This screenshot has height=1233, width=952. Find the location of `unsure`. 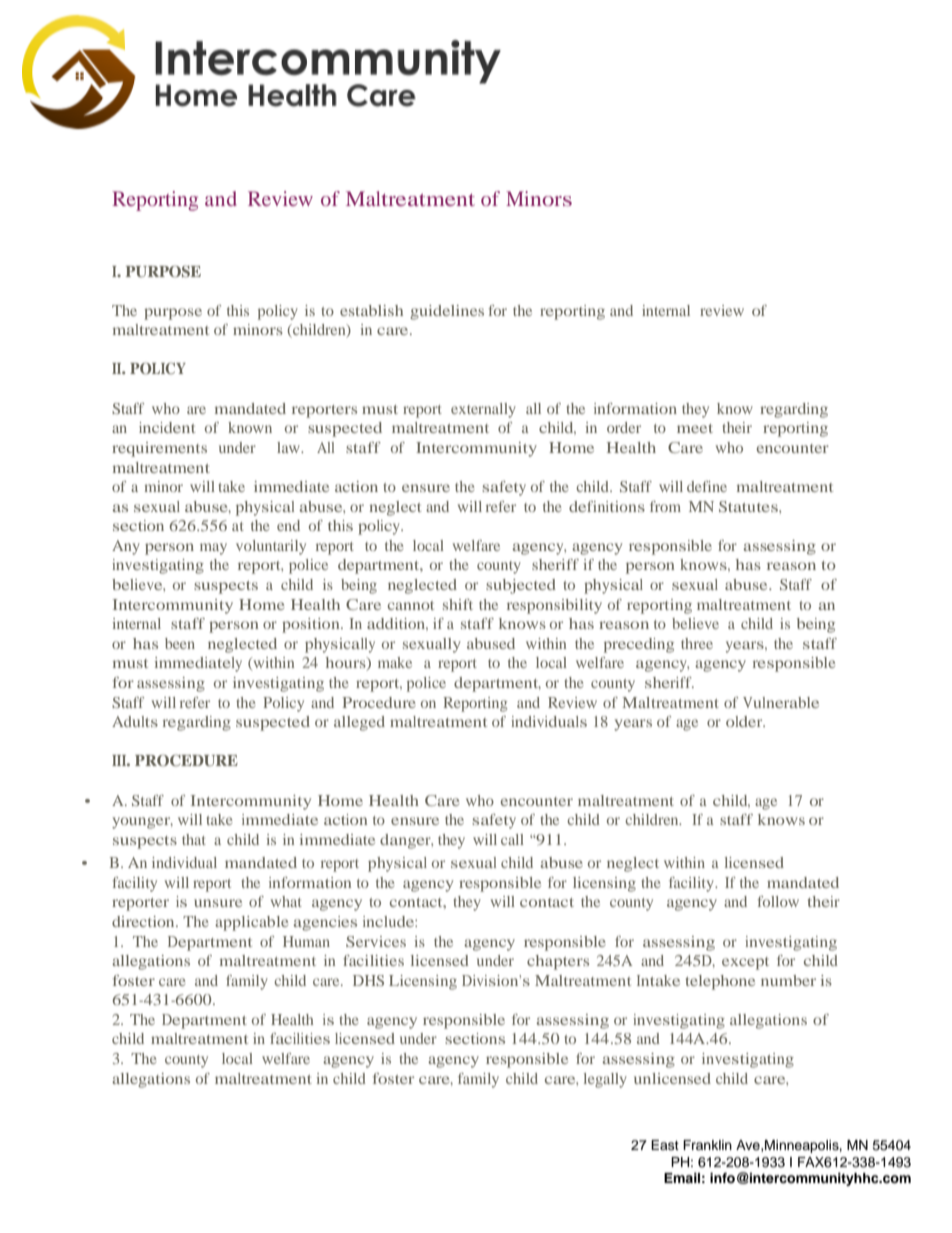

unsure is located at coordinates (218, 903).
